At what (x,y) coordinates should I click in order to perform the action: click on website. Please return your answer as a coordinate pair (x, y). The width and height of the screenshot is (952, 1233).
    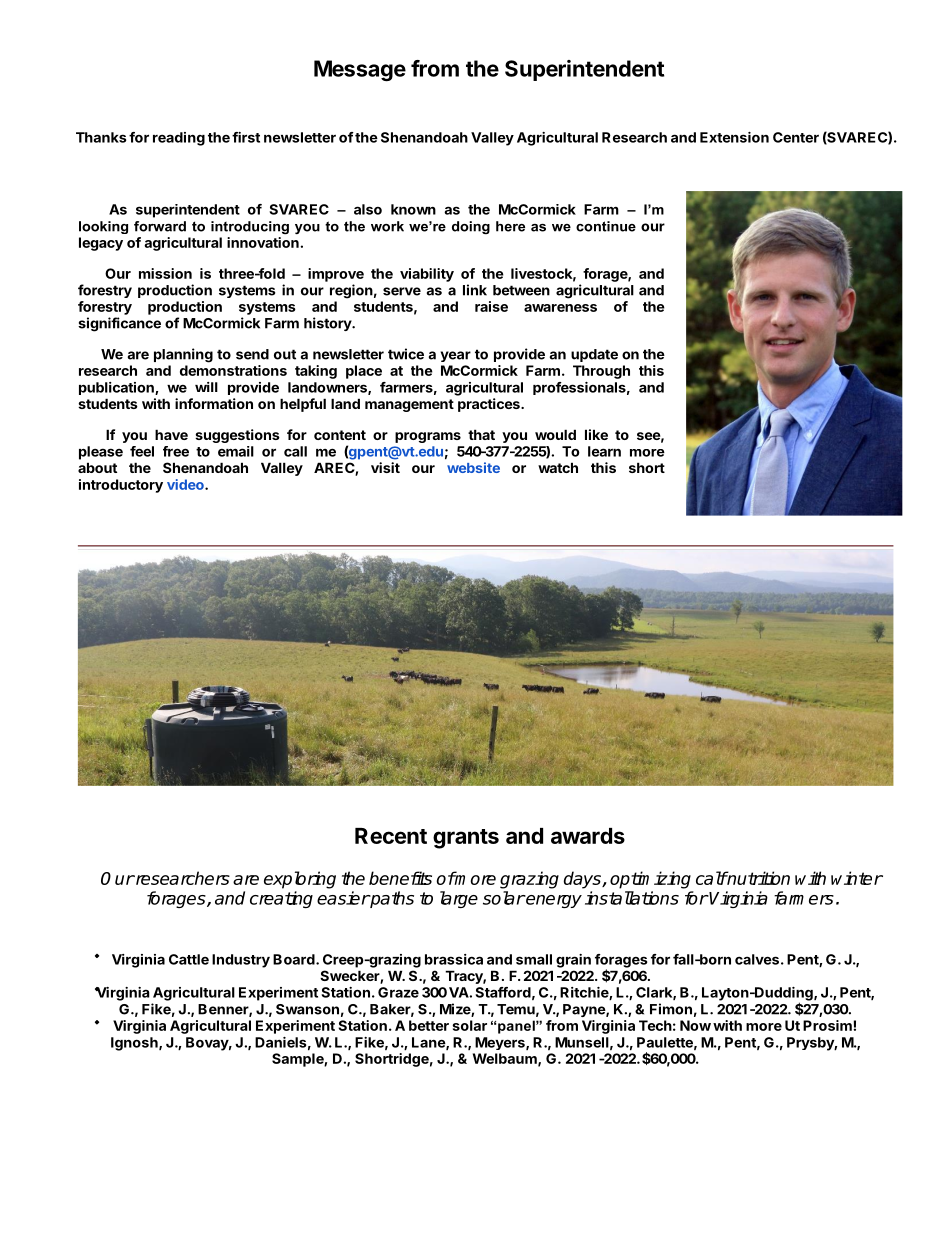
    Looking at the image, I should click on (473, 467).
